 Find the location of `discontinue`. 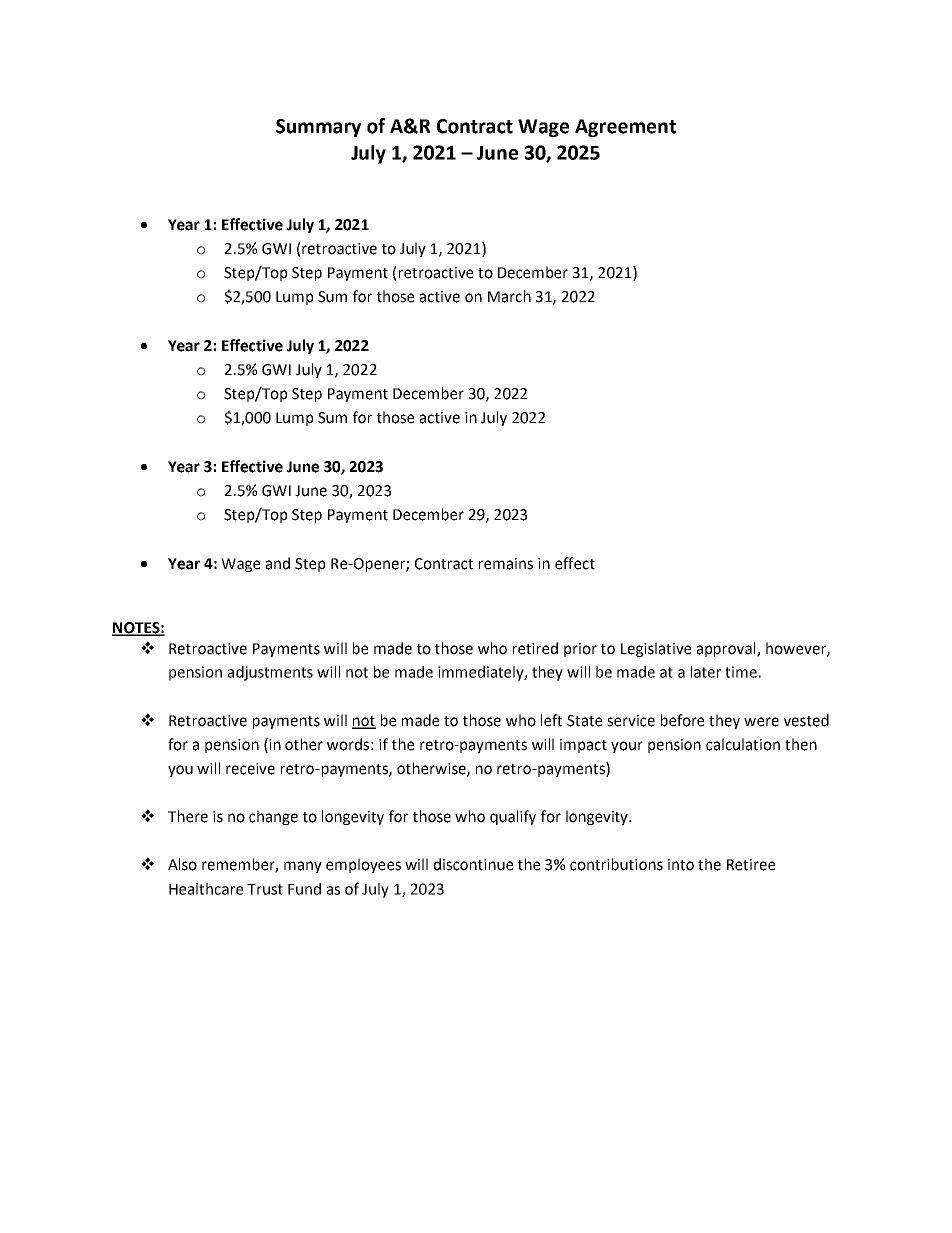

discontinue is located at coordinates (473, 864).
